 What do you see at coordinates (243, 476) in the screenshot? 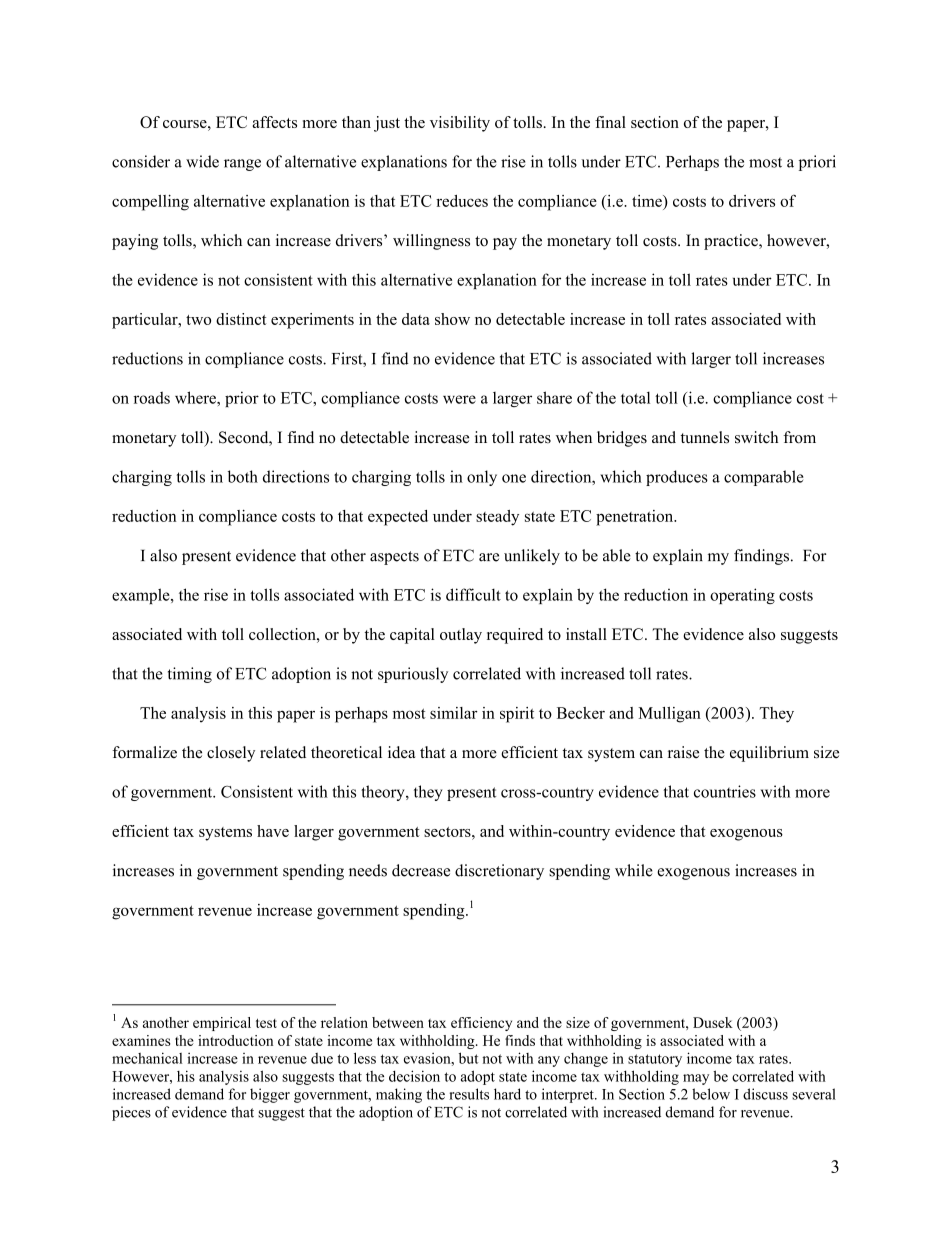
I see `both` at bounding box center [243, 476].
